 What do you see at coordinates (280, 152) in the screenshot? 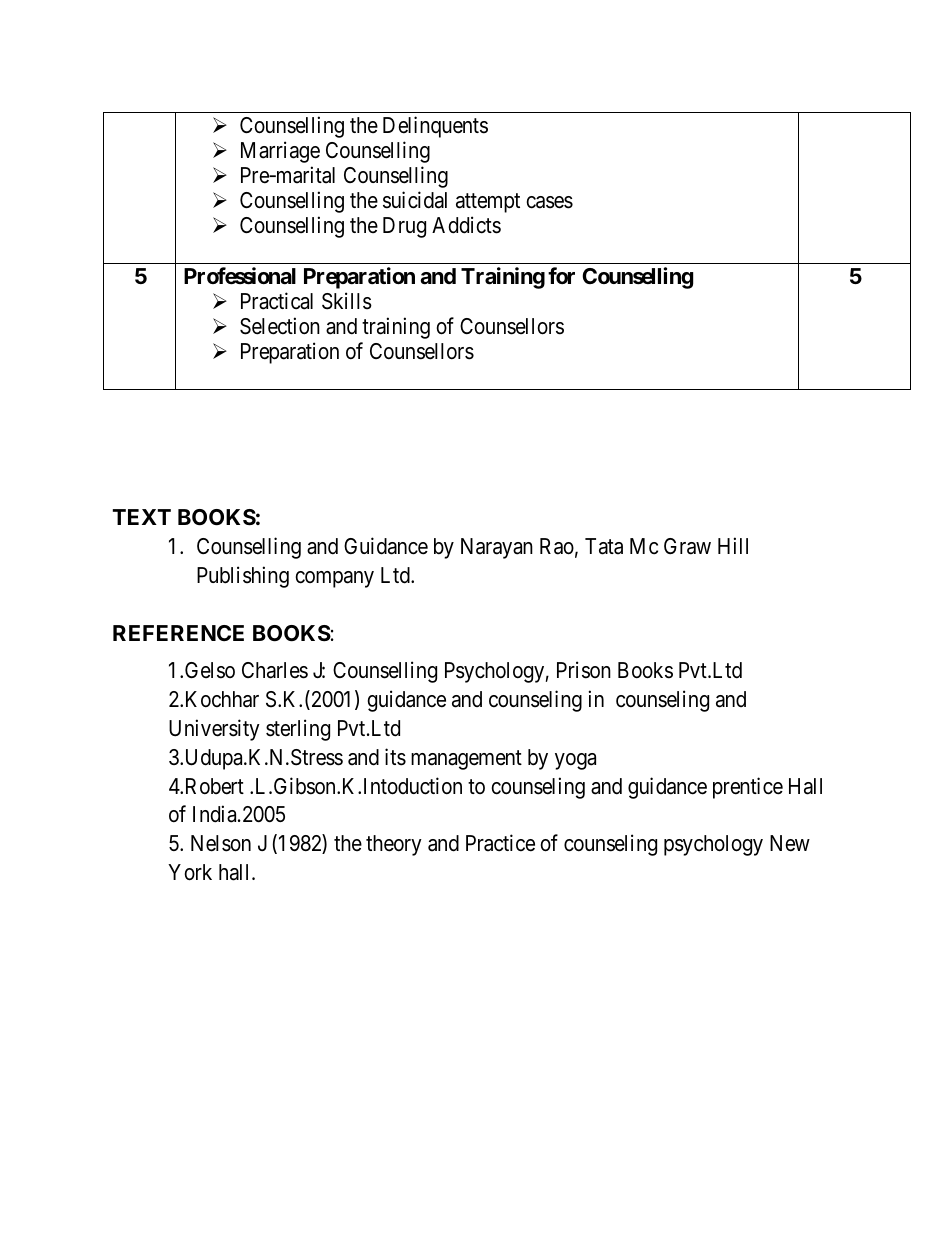
I see `Marriage` at bounding box center [280, 152].
